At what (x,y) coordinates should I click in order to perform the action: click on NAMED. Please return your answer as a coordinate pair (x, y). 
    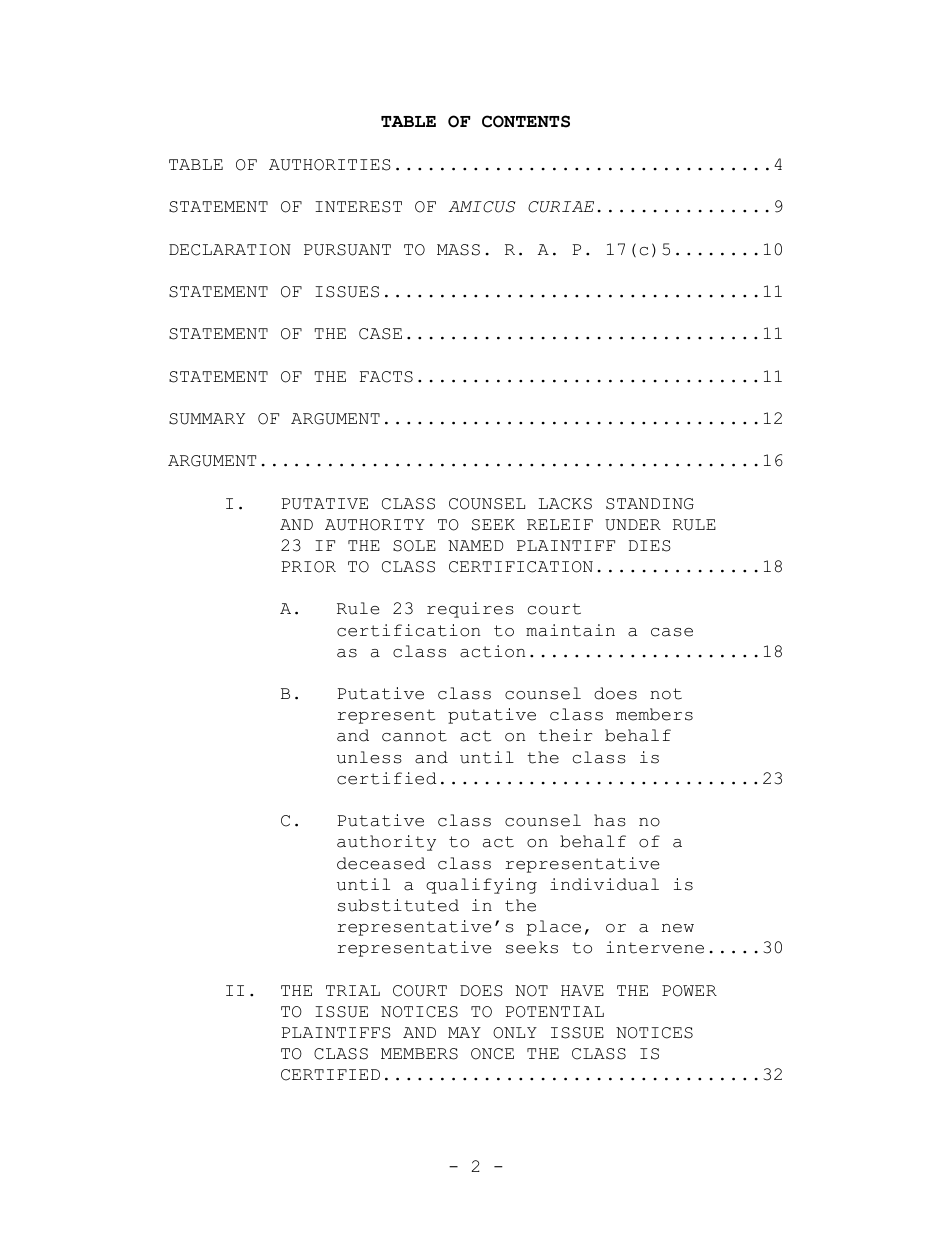
    Looking at the image, I should click on (475, 545).
